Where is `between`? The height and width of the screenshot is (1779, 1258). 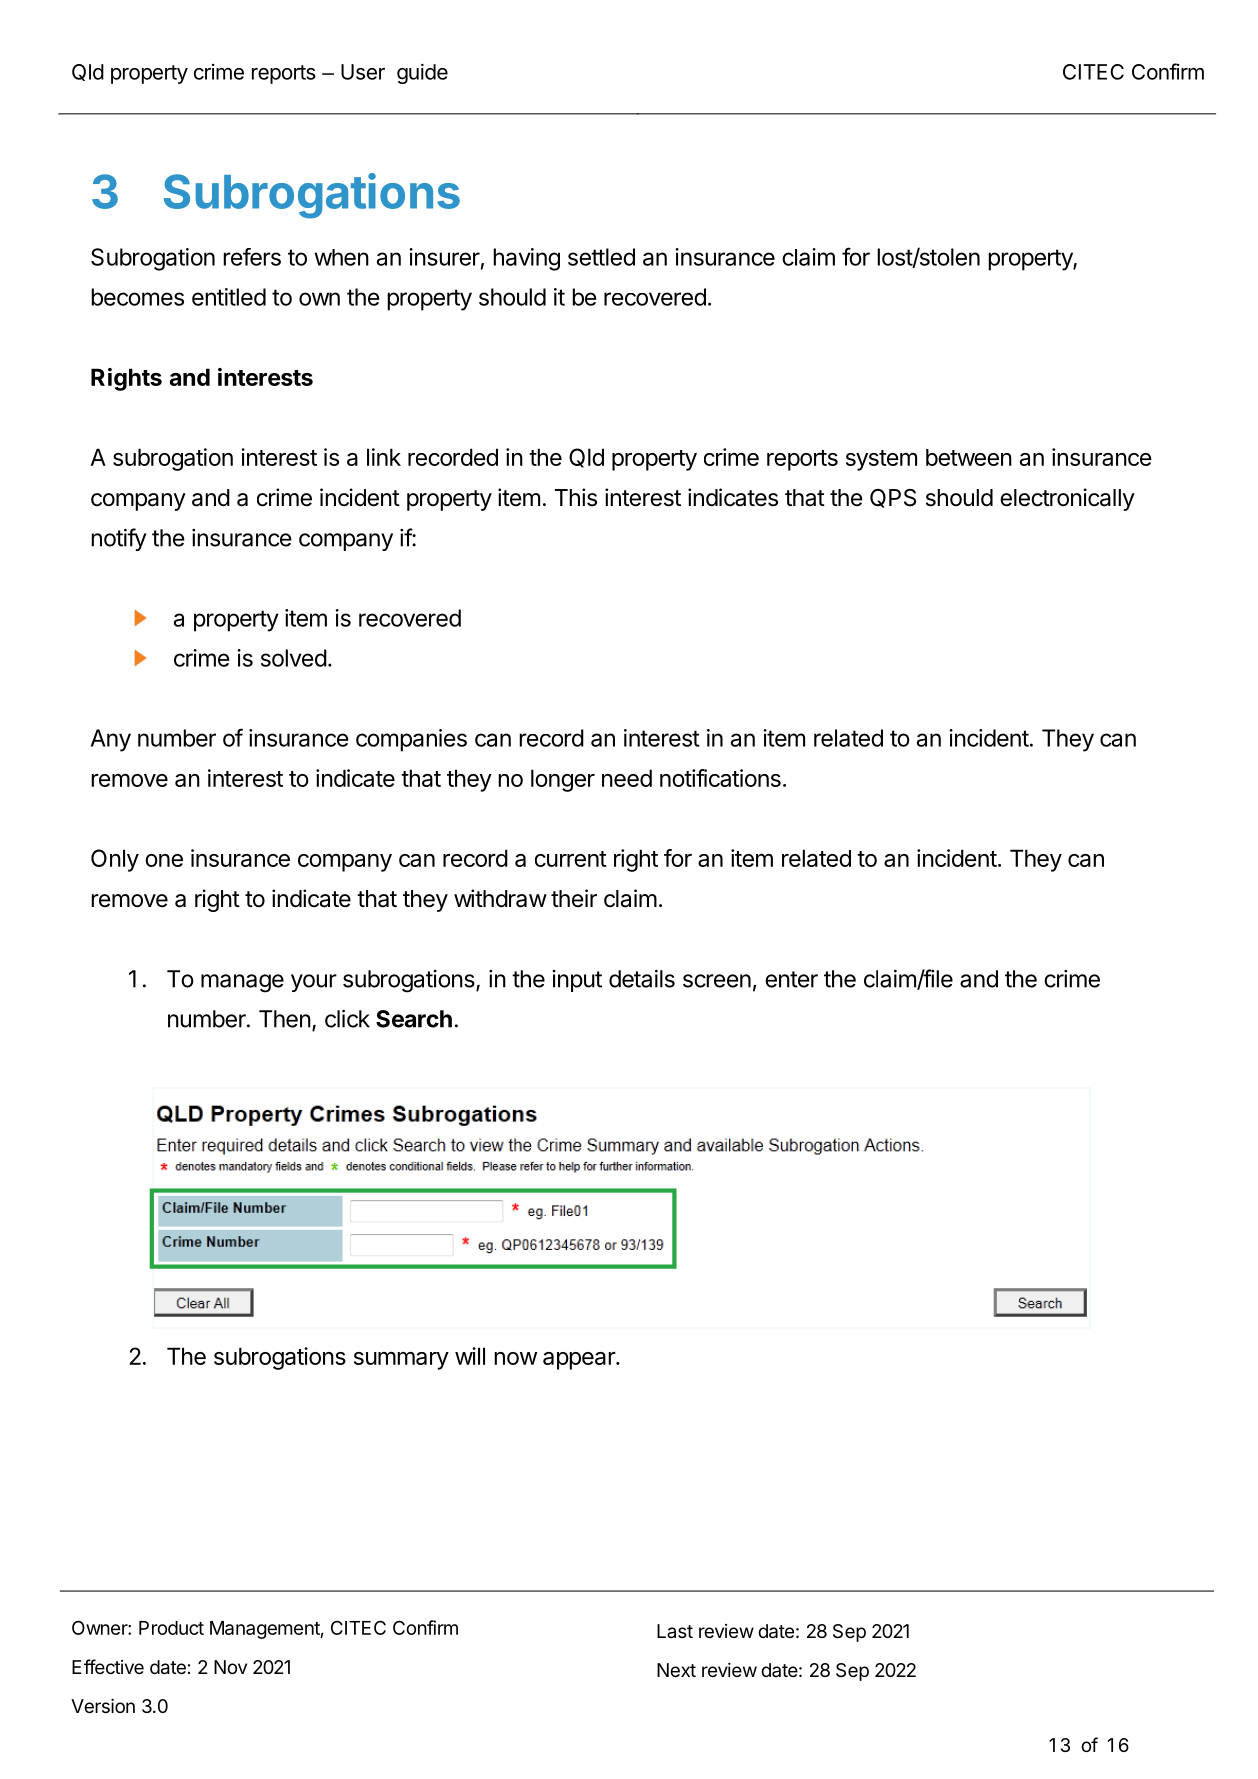
between is located at coordinates (969, 457).
